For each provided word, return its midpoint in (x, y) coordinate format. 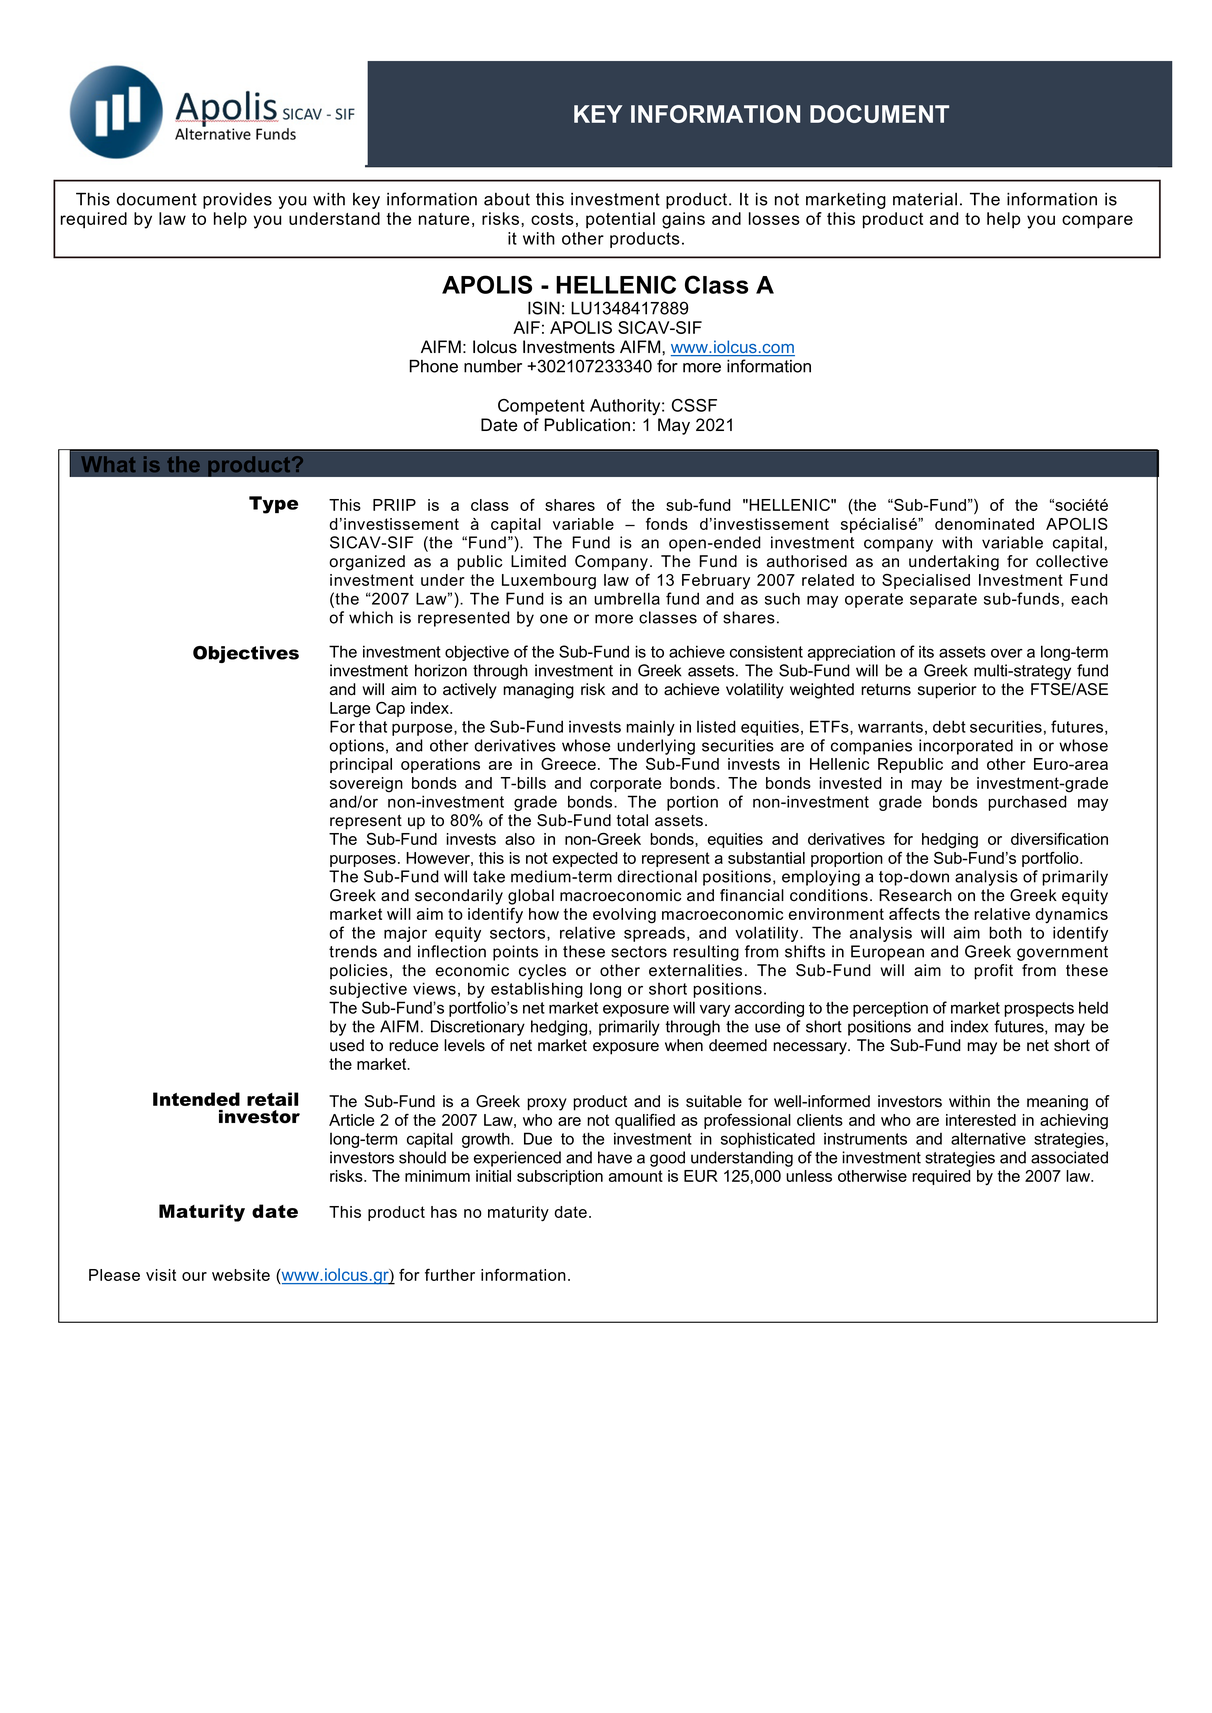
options (356, 747)
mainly (650, 728)
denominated (984, 524)
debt (949, 726)
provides (237, 200)
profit (993, 972)
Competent (541, 407)
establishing (537, 990)
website (241, 1275)
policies (359, 972)
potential (620, 220)
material (925, 199)
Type (273, 505)
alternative (988, 1138)
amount (636, 1176)
